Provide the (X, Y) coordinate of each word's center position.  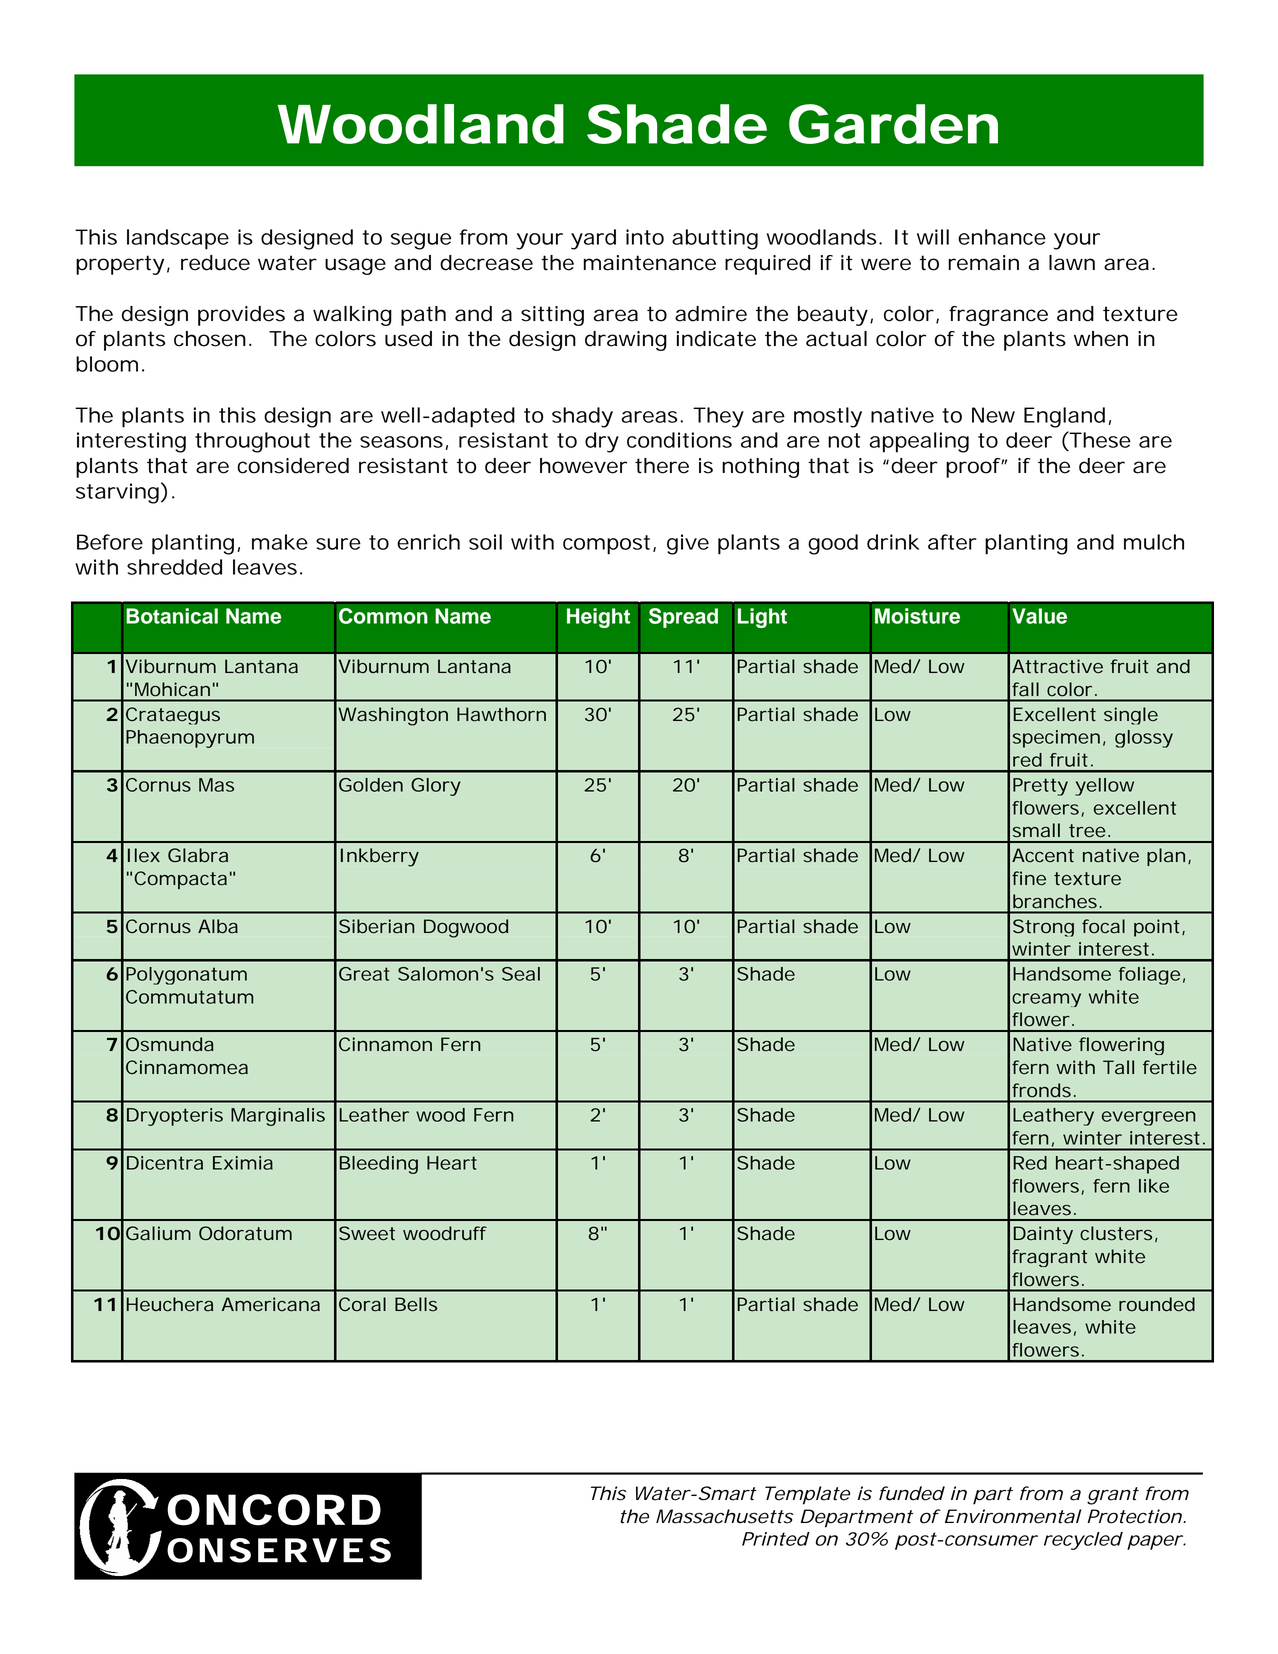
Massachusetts (724, 1516)
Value (1039, 616)
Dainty (1043, 1235)
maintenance (650, 263)
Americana (271, 1304)
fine (1029, 878)
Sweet (367, 1233)
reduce (215, 263)
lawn (1072, 263)
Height (598, 618)
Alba (218, 926)
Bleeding (379, 1165)
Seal (521, 974)
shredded (174, 567)
